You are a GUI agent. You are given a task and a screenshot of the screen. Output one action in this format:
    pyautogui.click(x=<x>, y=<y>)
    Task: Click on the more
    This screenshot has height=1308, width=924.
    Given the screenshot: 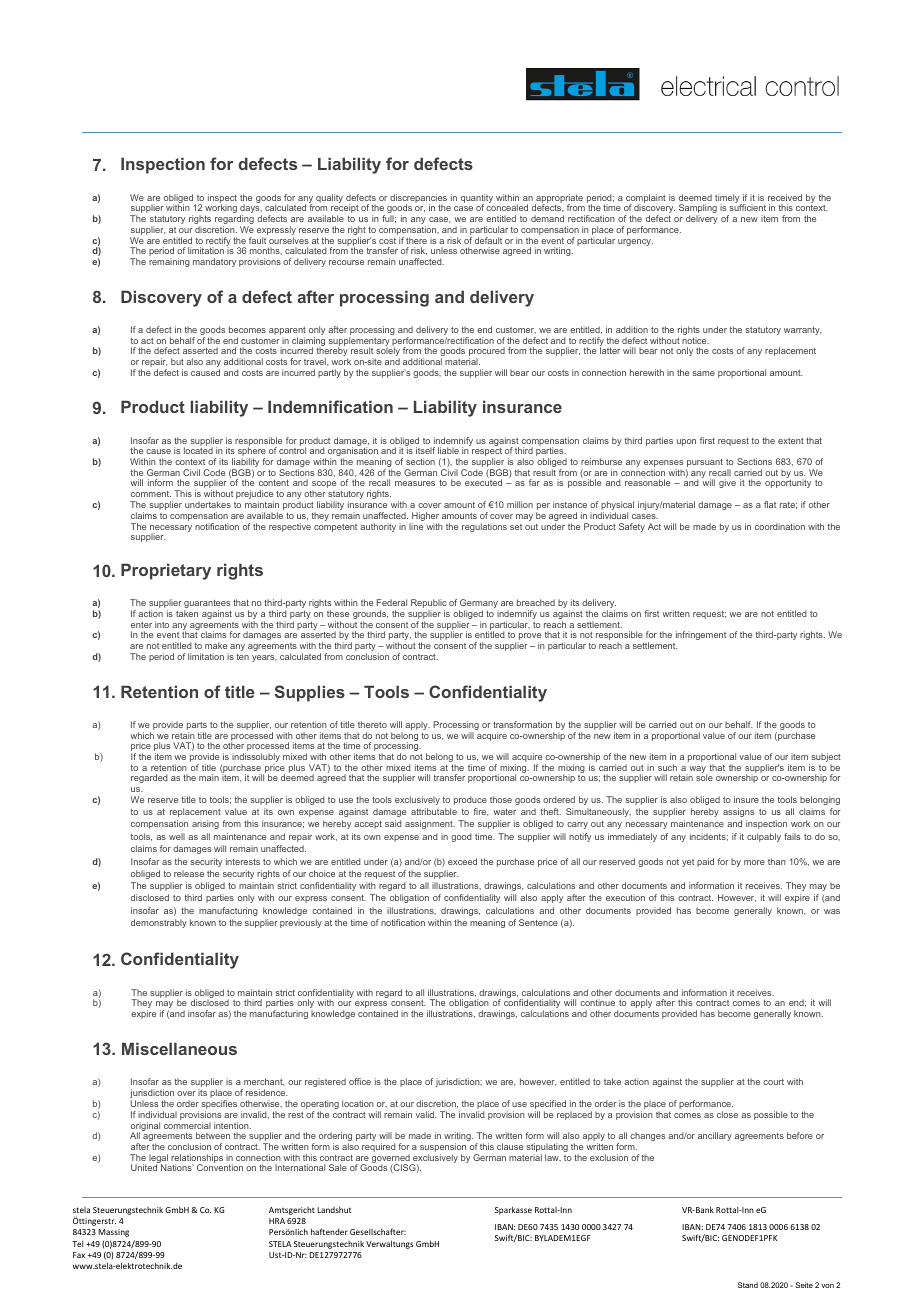 What is the action you would take?
    pyautogui.click(x=754, y=862)
